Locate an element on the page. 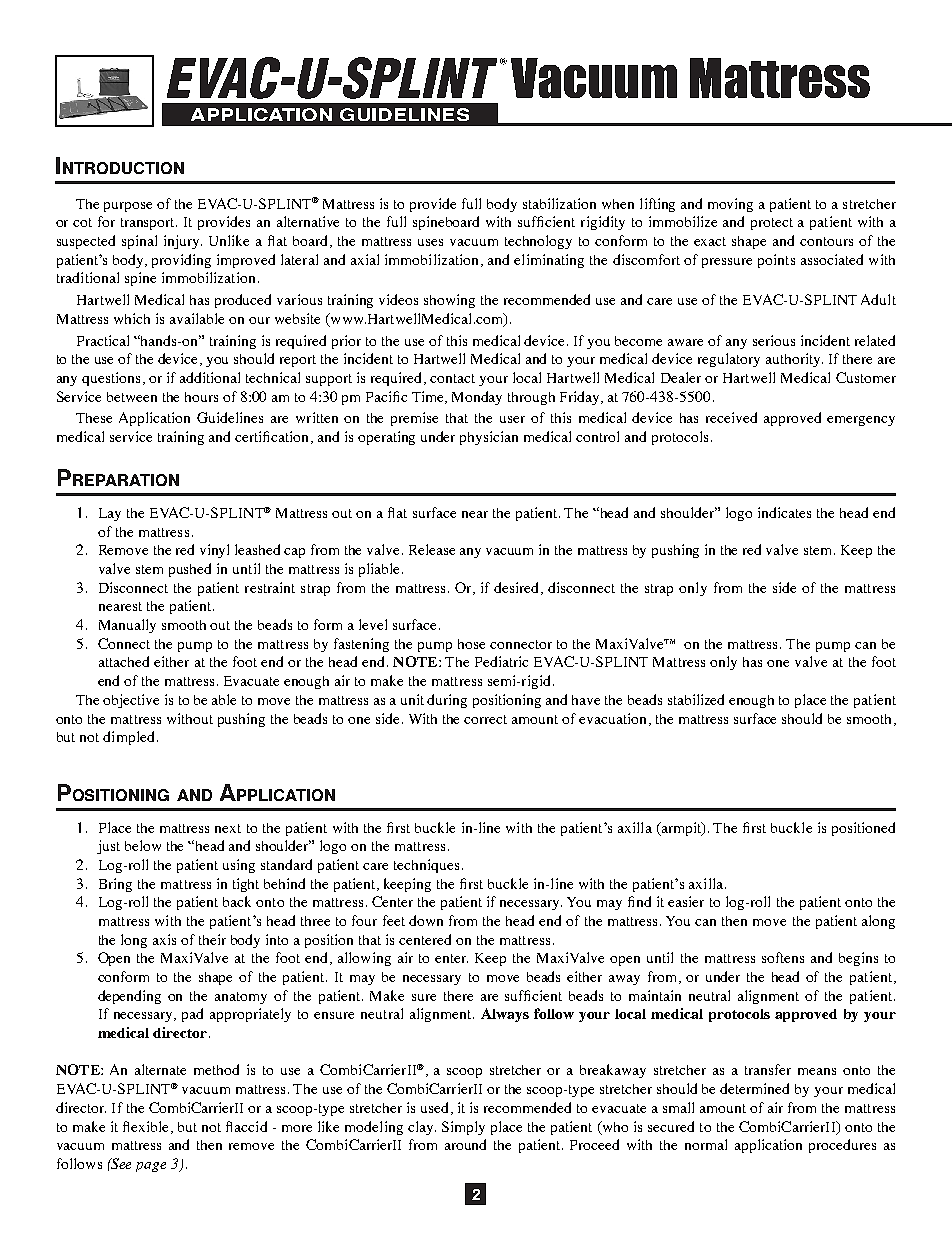  uses is located at coordinates (430, 242).
